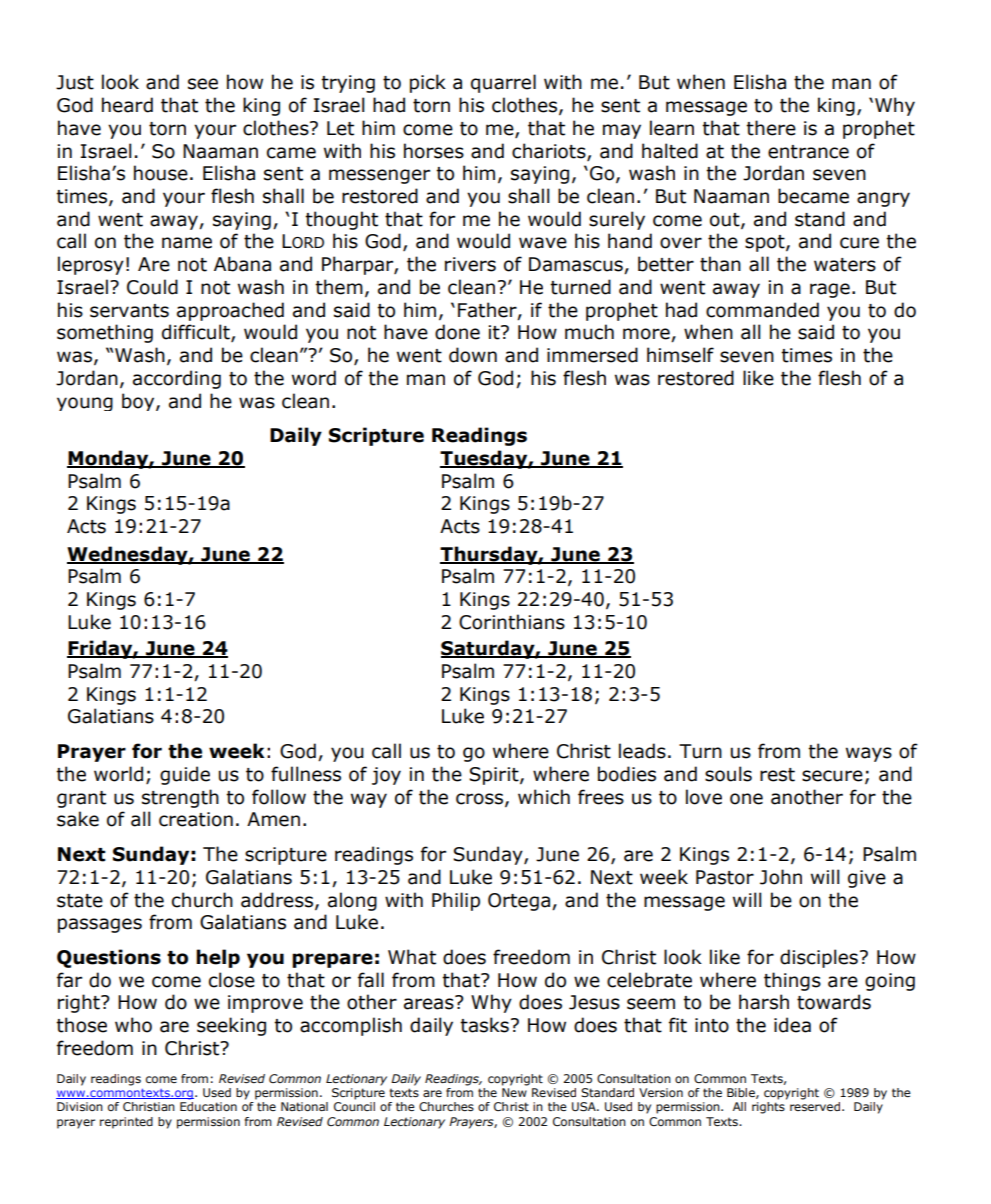 This screenshot has height=1204, width=991. I want to click on reserved, so click(815, 1106).
